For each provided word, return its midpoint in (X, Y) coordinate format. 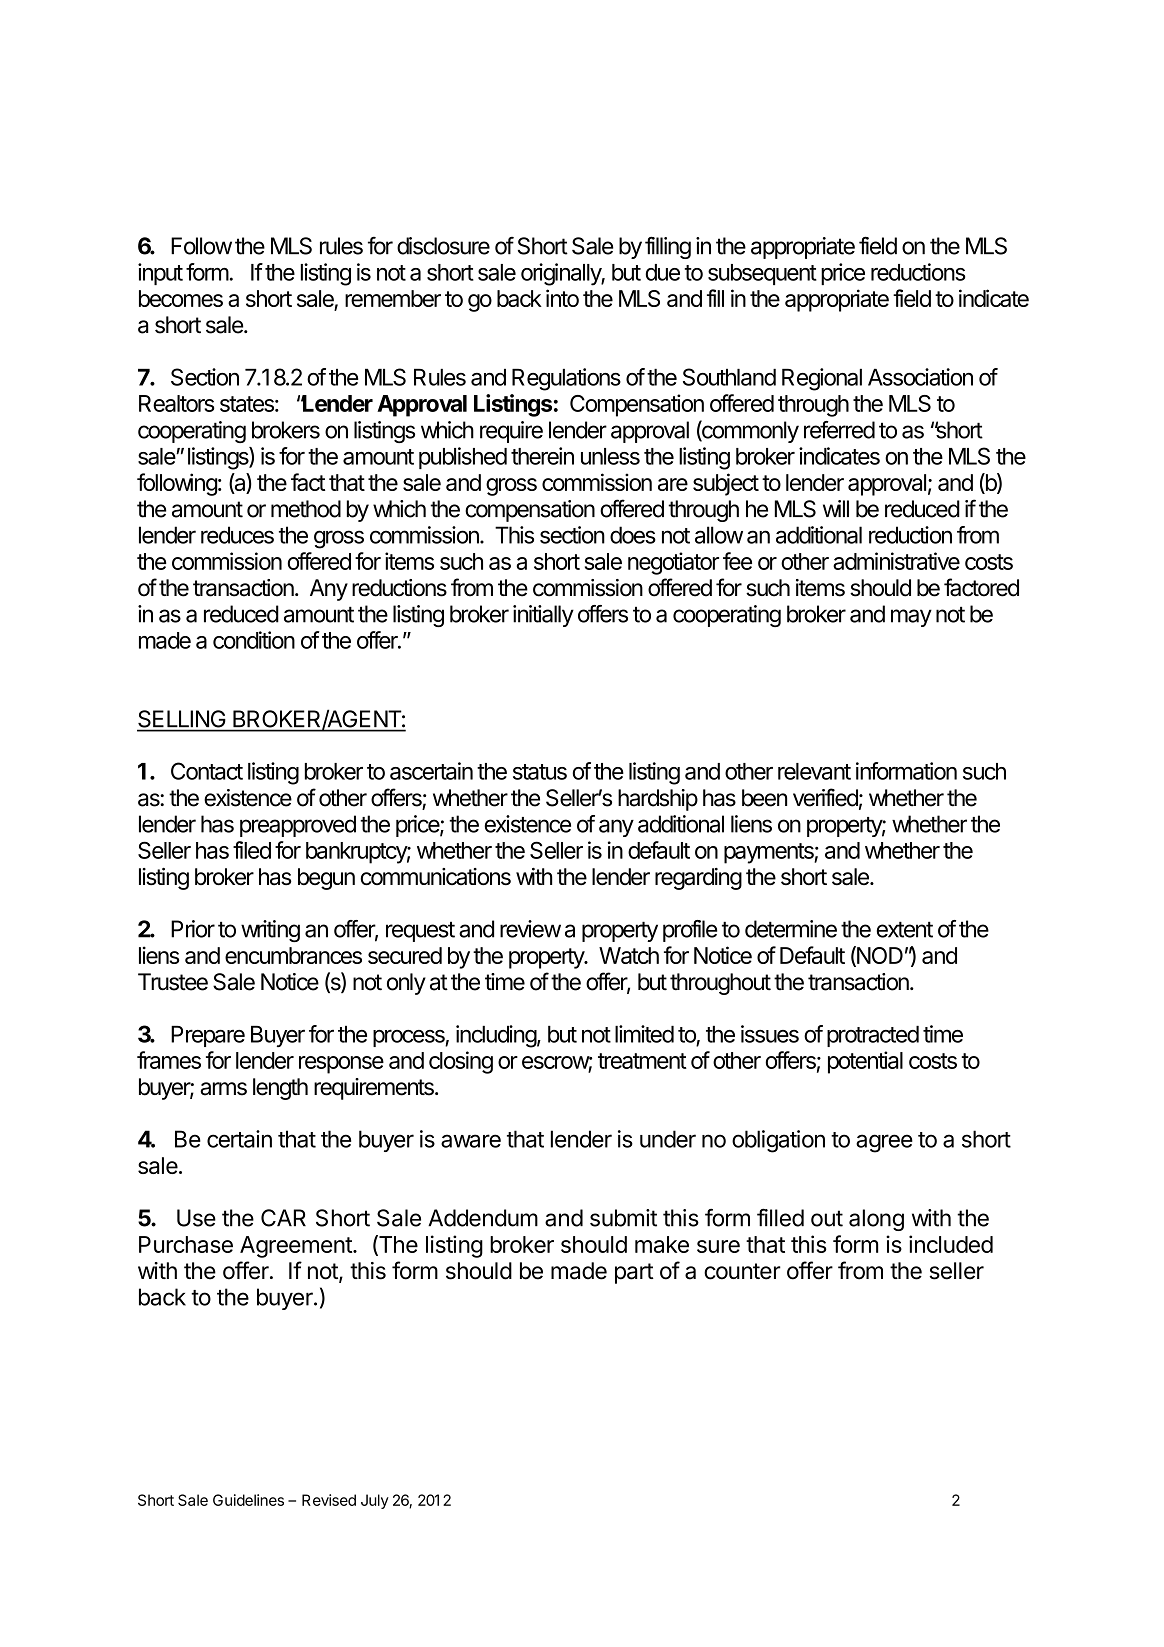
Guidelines (248, 1500)
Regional (822, 379)
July (375, 1501)
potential (865, 1062)
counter (742, 1271)
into (562, 298)
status (540, 772)
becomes (181, 298)
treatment (642, 1061)
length (280, 1089)
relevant (814, 771)
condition (254, 640)
